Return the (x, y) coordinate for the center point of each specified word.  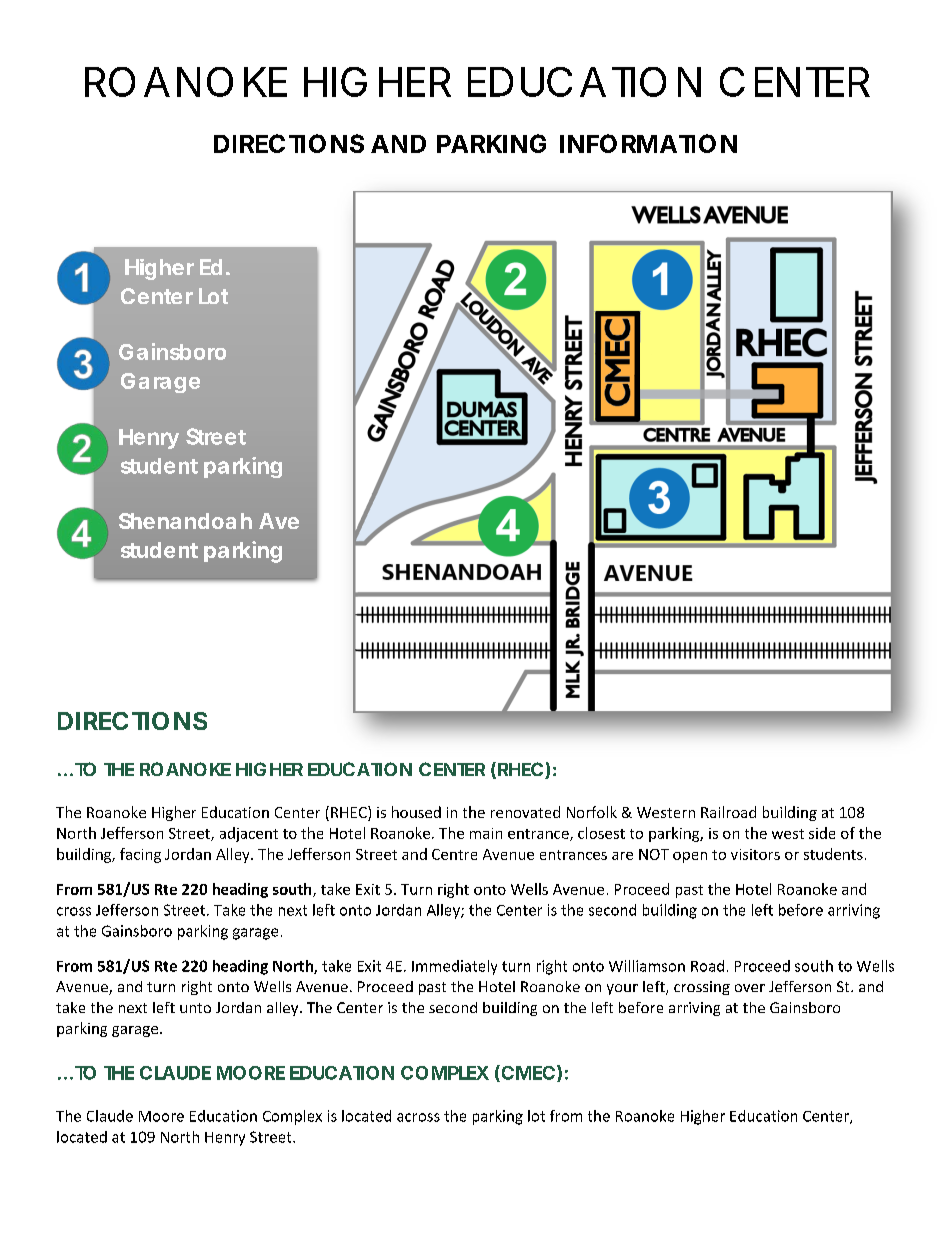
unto (195, 1008)
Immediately (454, 967)
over (750, 988)
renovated (525, 812)
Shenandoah (185, 521)
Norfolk (592, 812)
